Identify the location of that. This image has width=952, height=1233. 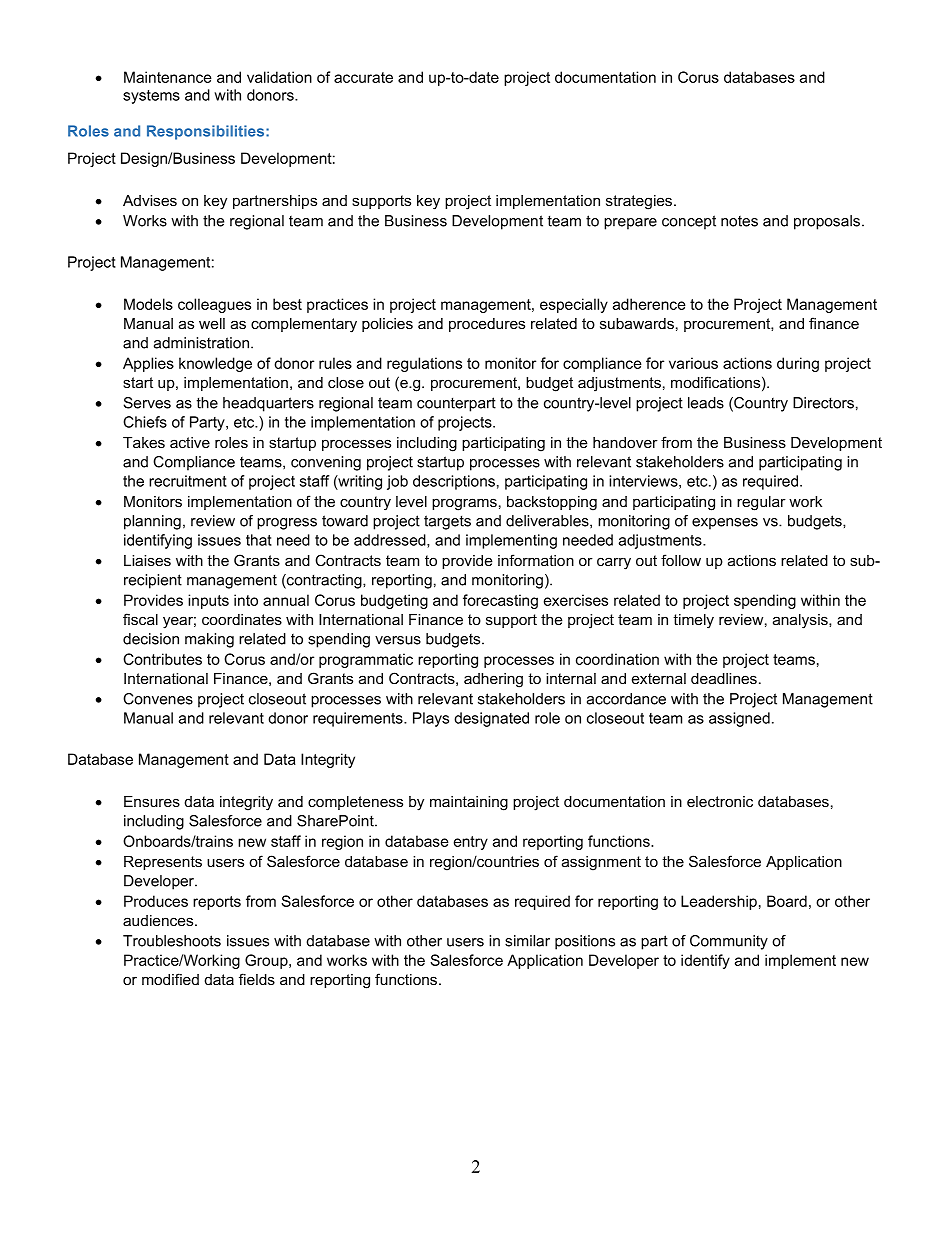
(259, 540).
